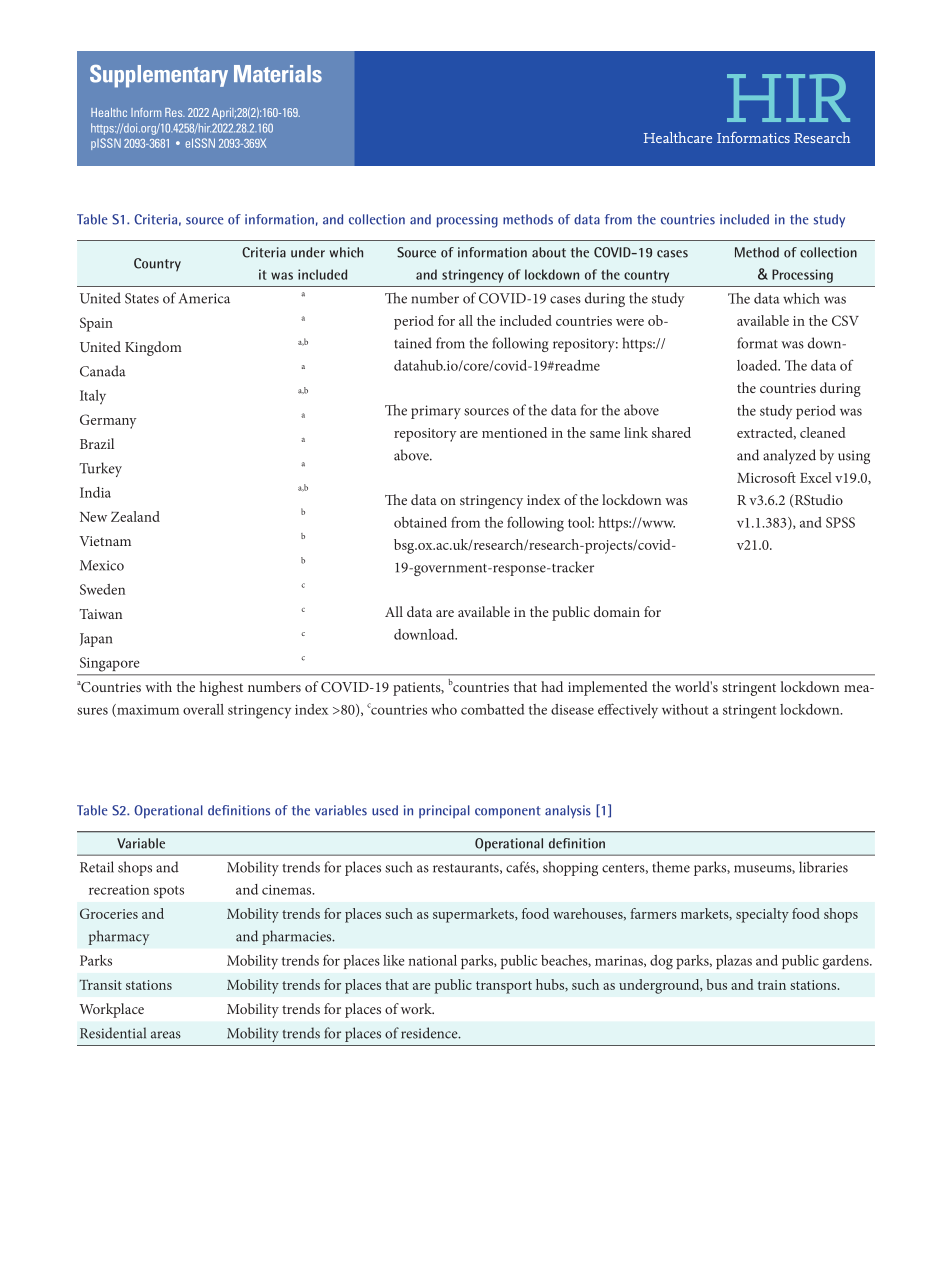 This page has height=1270, width=952. What do you see at coordinates (278, 74) in the page?
I see `Materials` at bounding box center [278, 74].
